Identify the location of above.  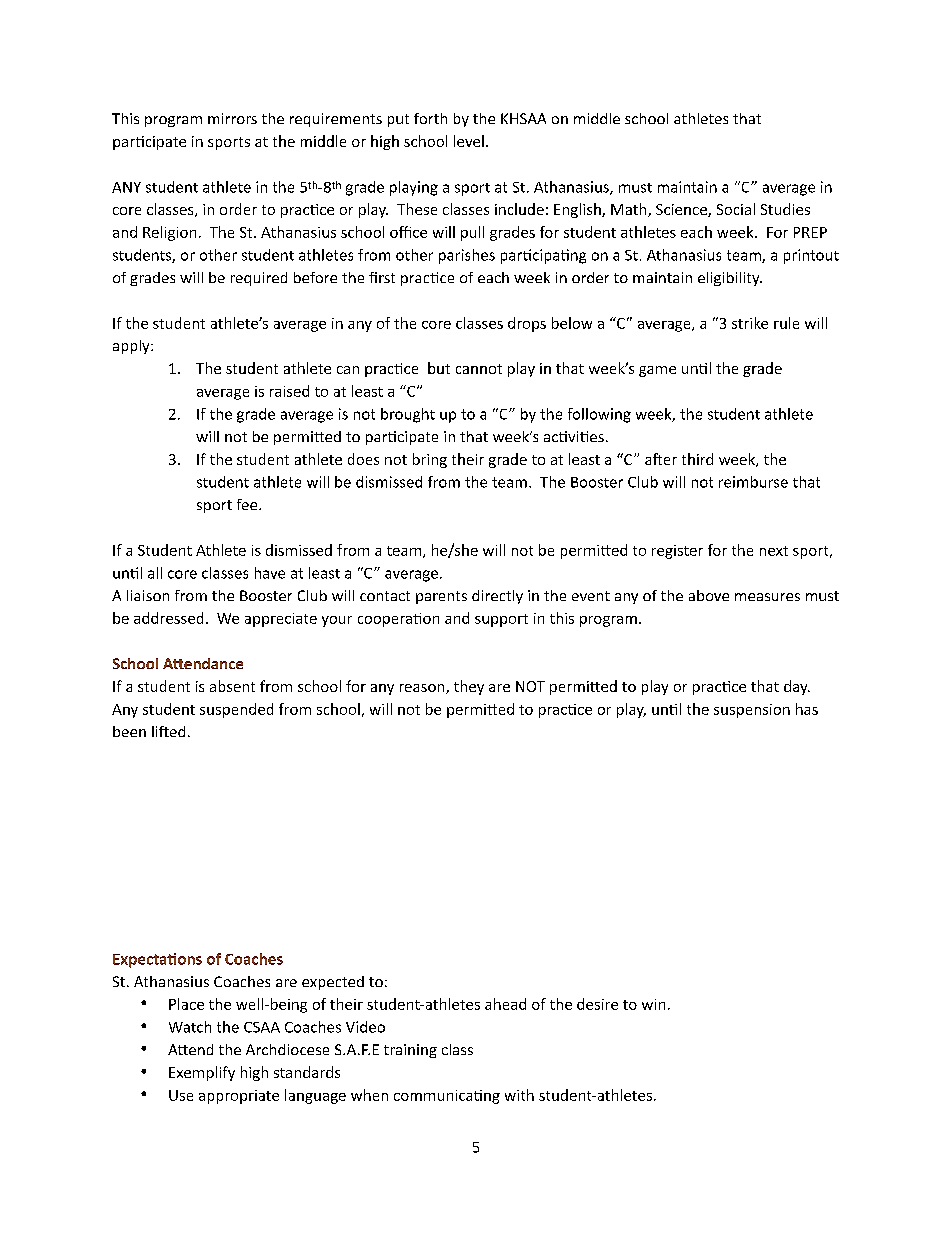
(709, 595).
